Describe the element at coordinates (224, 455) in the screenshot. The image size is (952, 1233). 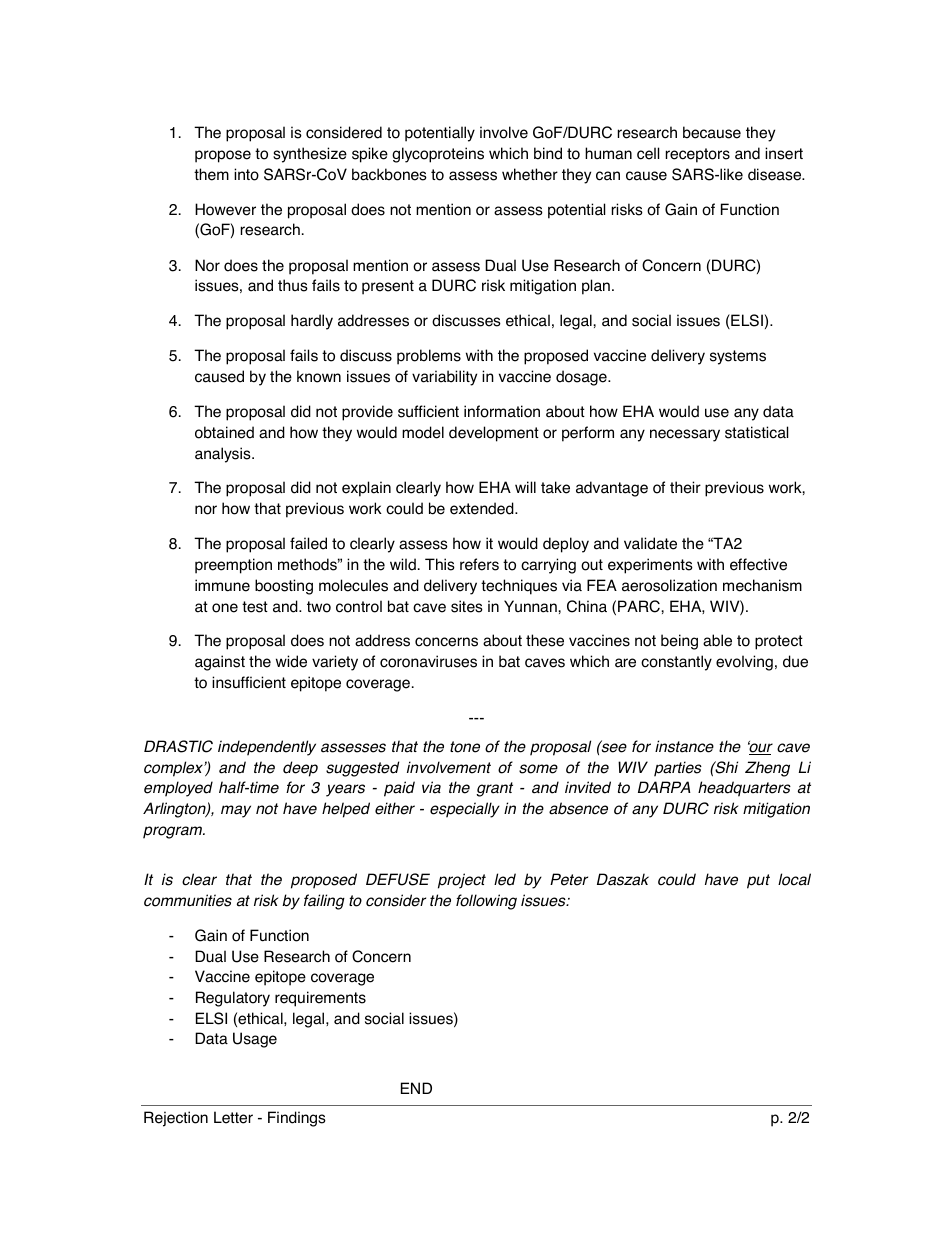
I see `analysis` at that location.
